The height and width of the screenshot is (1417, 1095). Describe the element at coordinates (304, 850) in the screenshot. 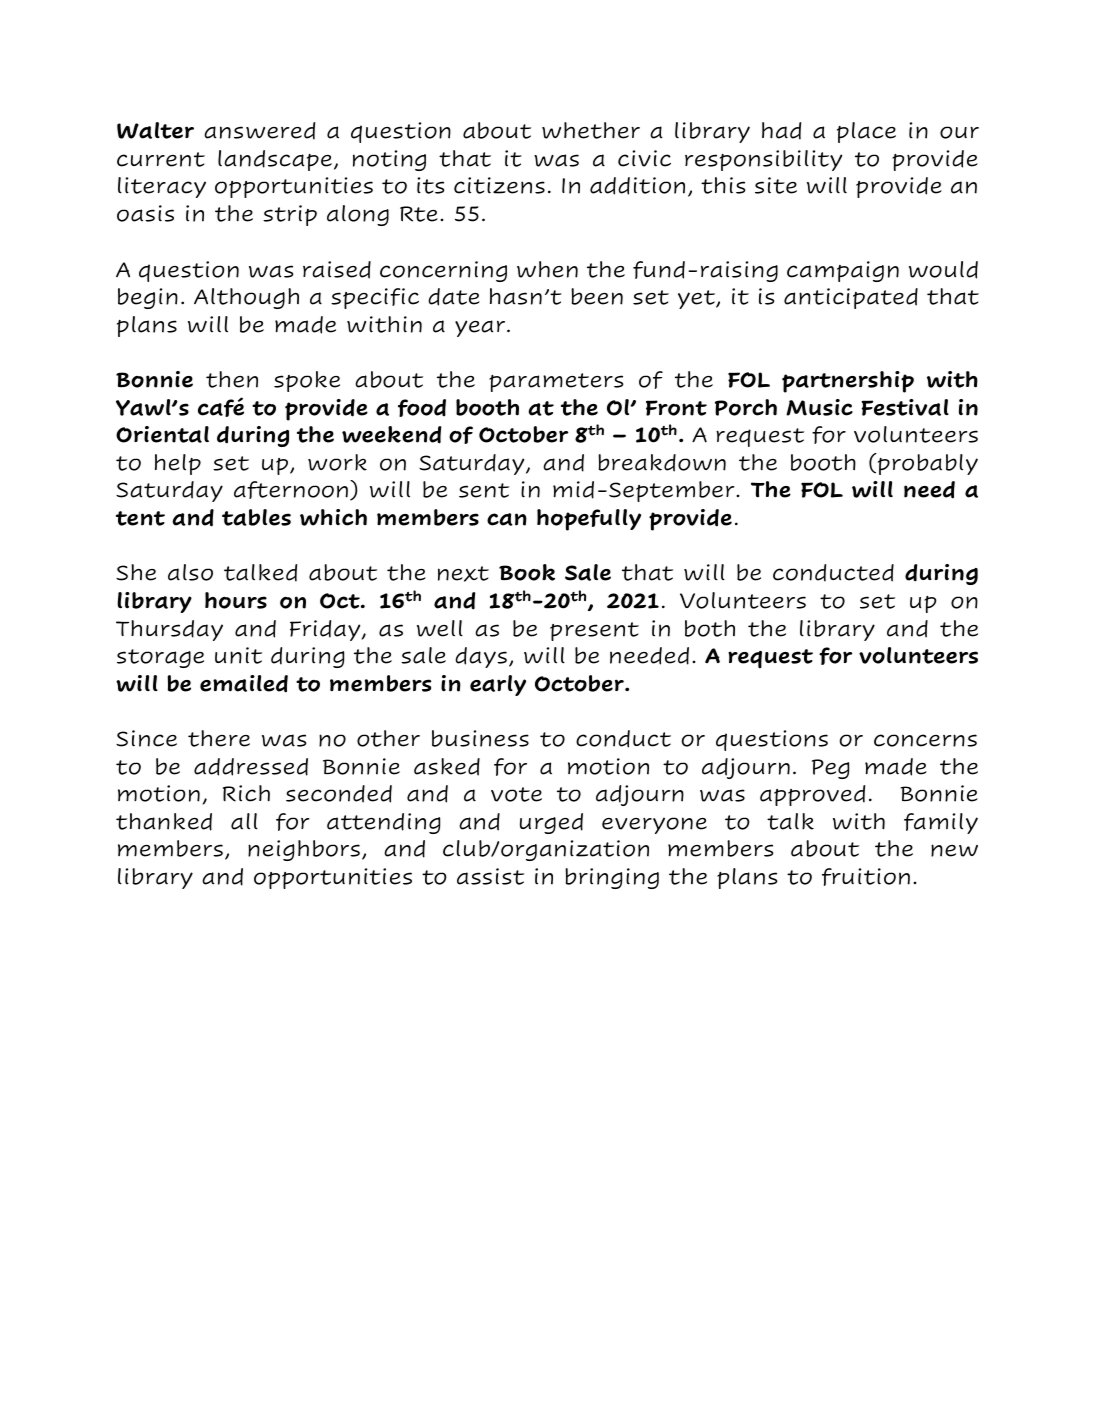

I see `neighbors` at that location.
